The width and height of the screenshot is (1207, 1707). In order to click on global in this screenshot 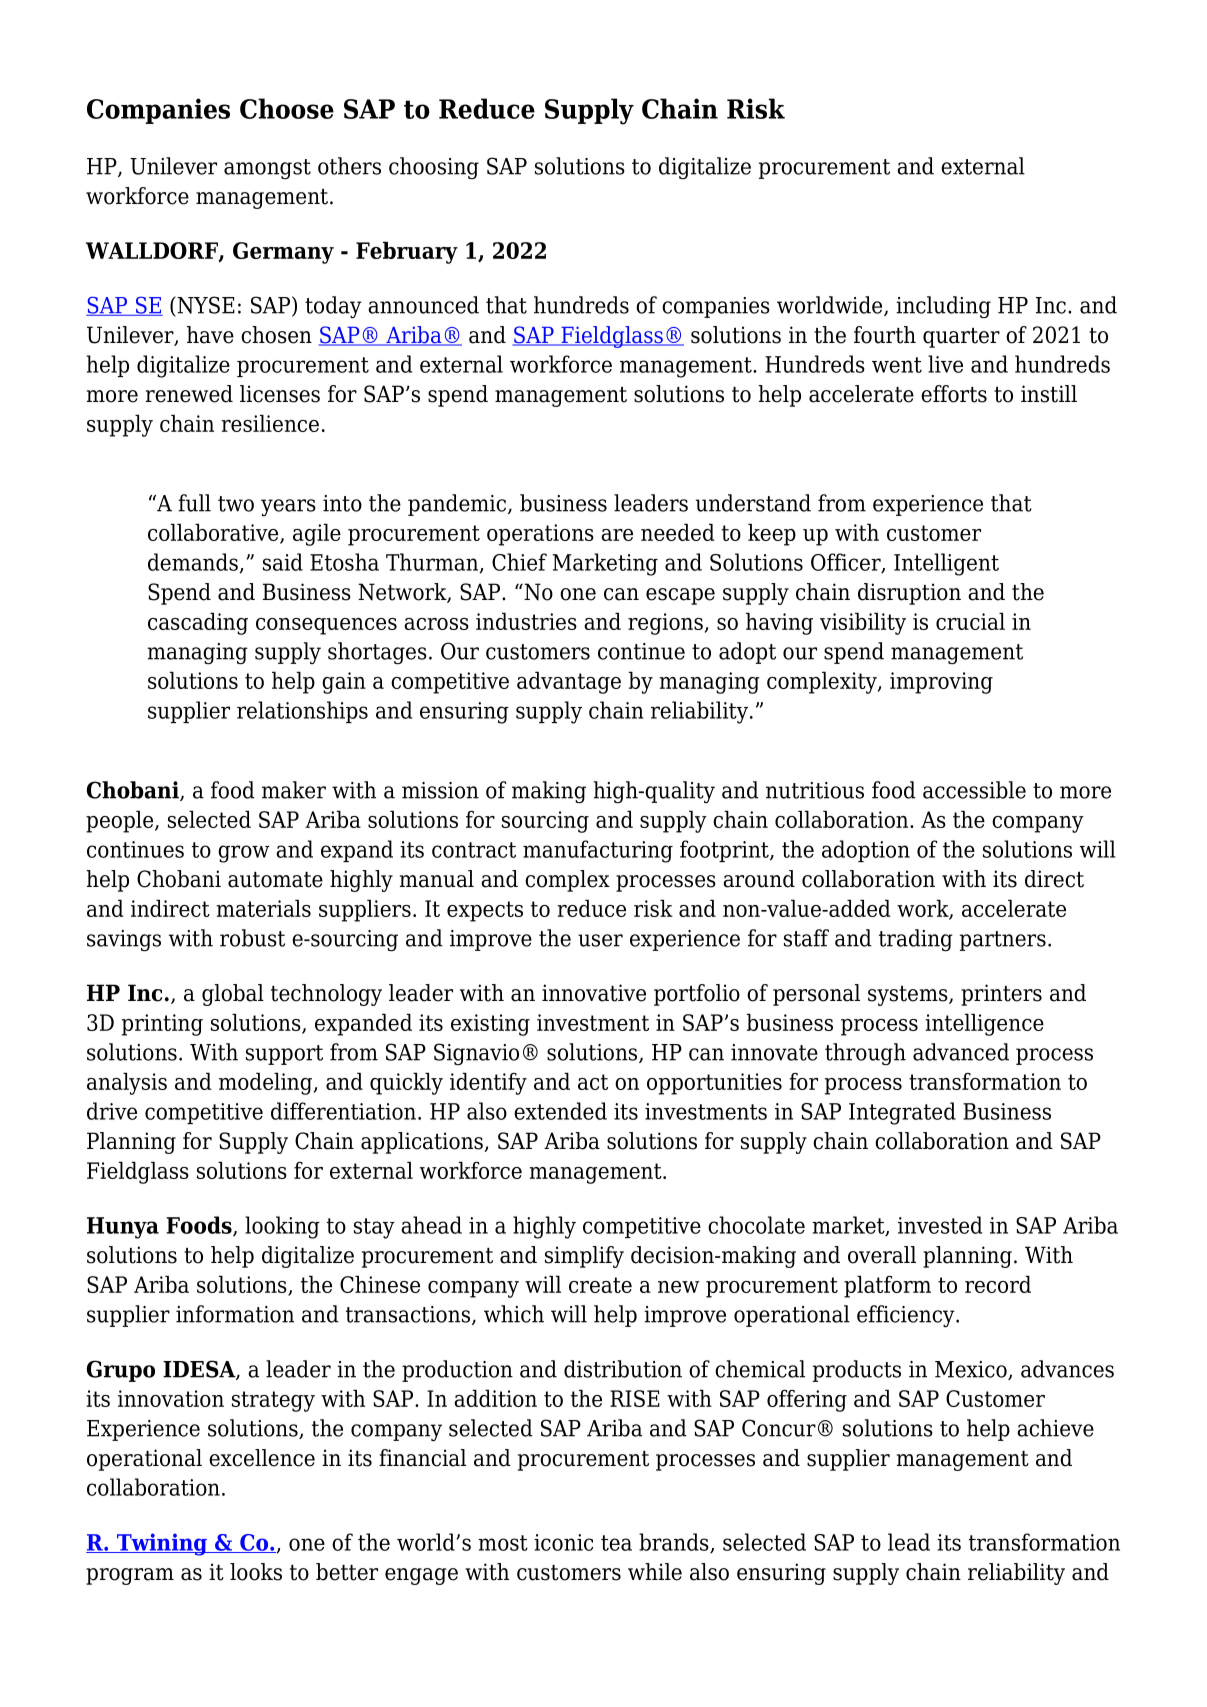, I will do `click(233, 995)`.
